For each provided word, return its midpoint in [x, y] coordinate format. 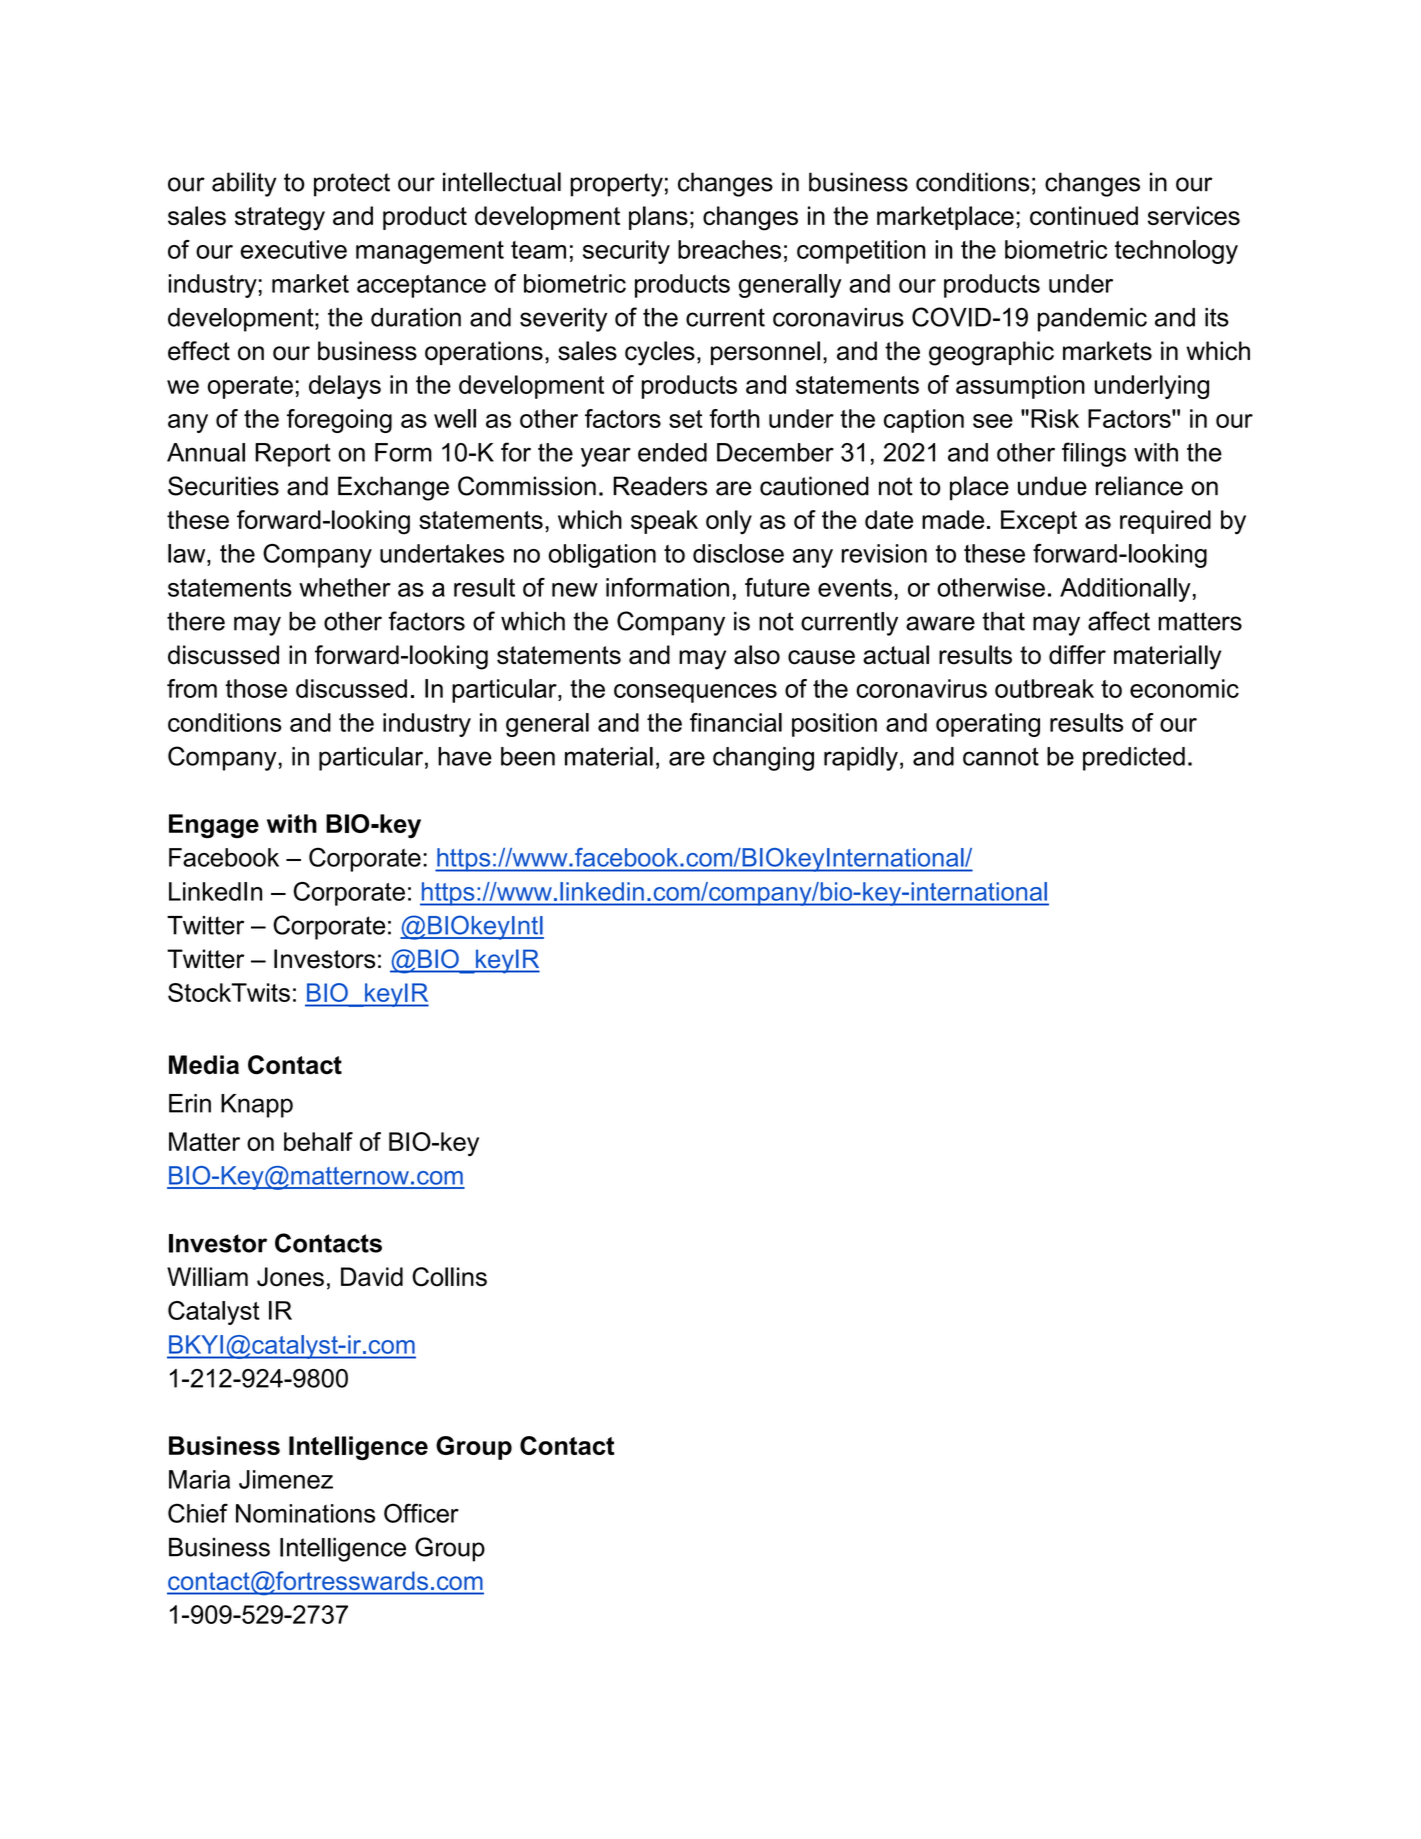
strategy [280, 219]
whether [345, 587]
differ [1077, 655]
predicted [1134, 759]
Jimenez [286, 1479]
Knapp [257, 1106]
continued [1084, 215]
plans [658, 218]
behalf [318, 1141]
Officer [421, 1513]
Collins [449, 1277]
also [757, 655]
